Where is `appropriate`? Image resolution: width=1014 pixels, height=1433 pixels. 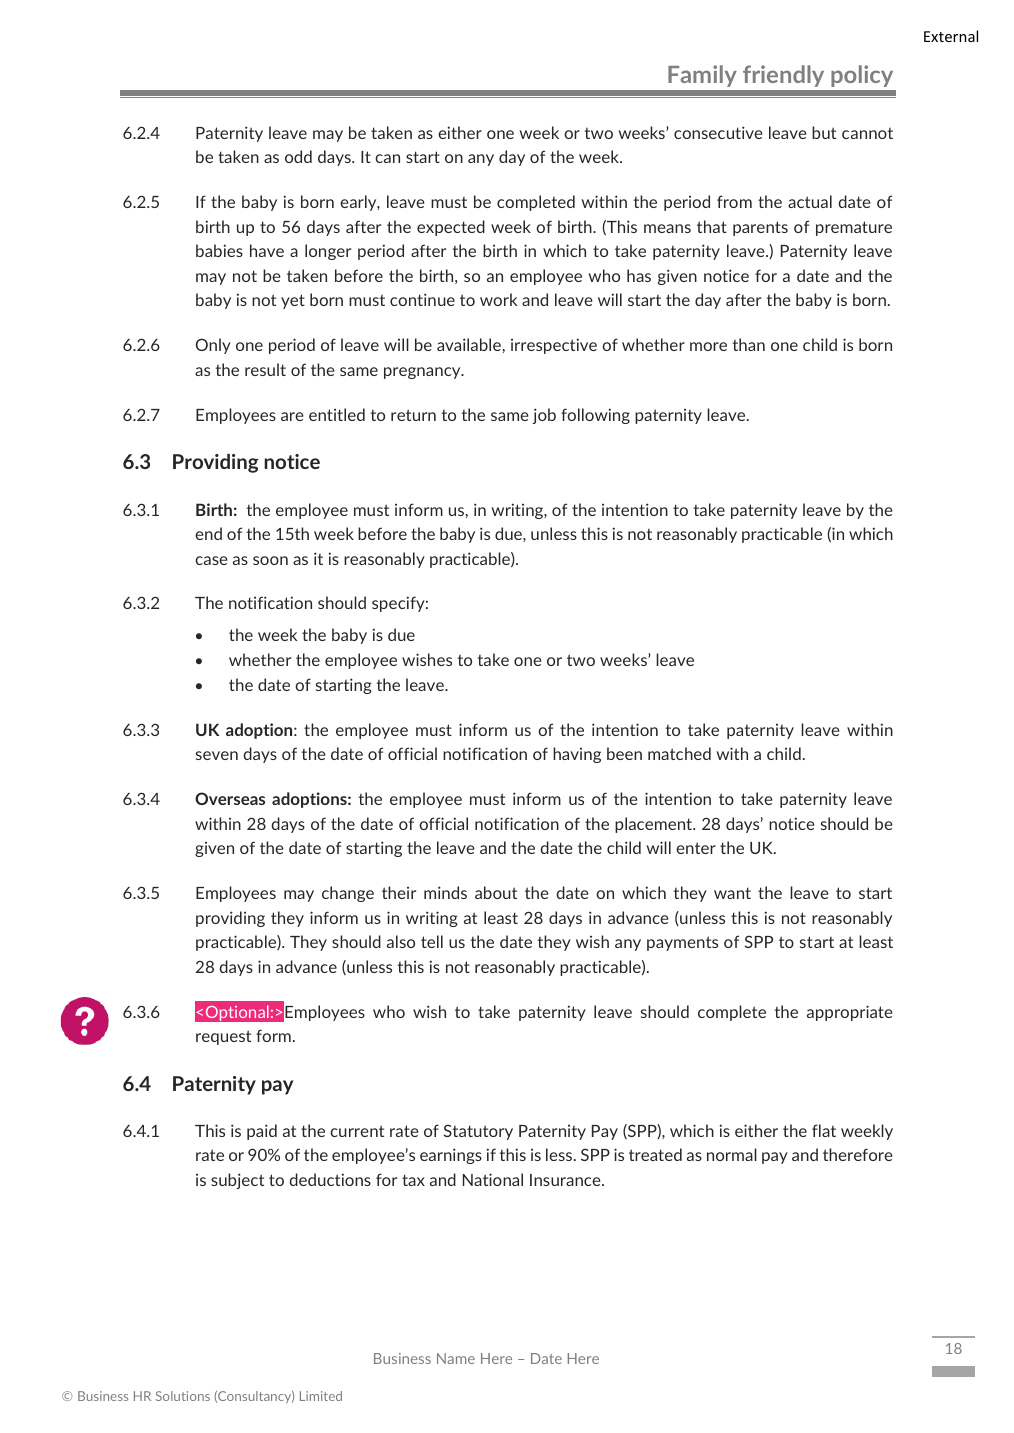 appropriate is located at coordinates (850, 1013).
